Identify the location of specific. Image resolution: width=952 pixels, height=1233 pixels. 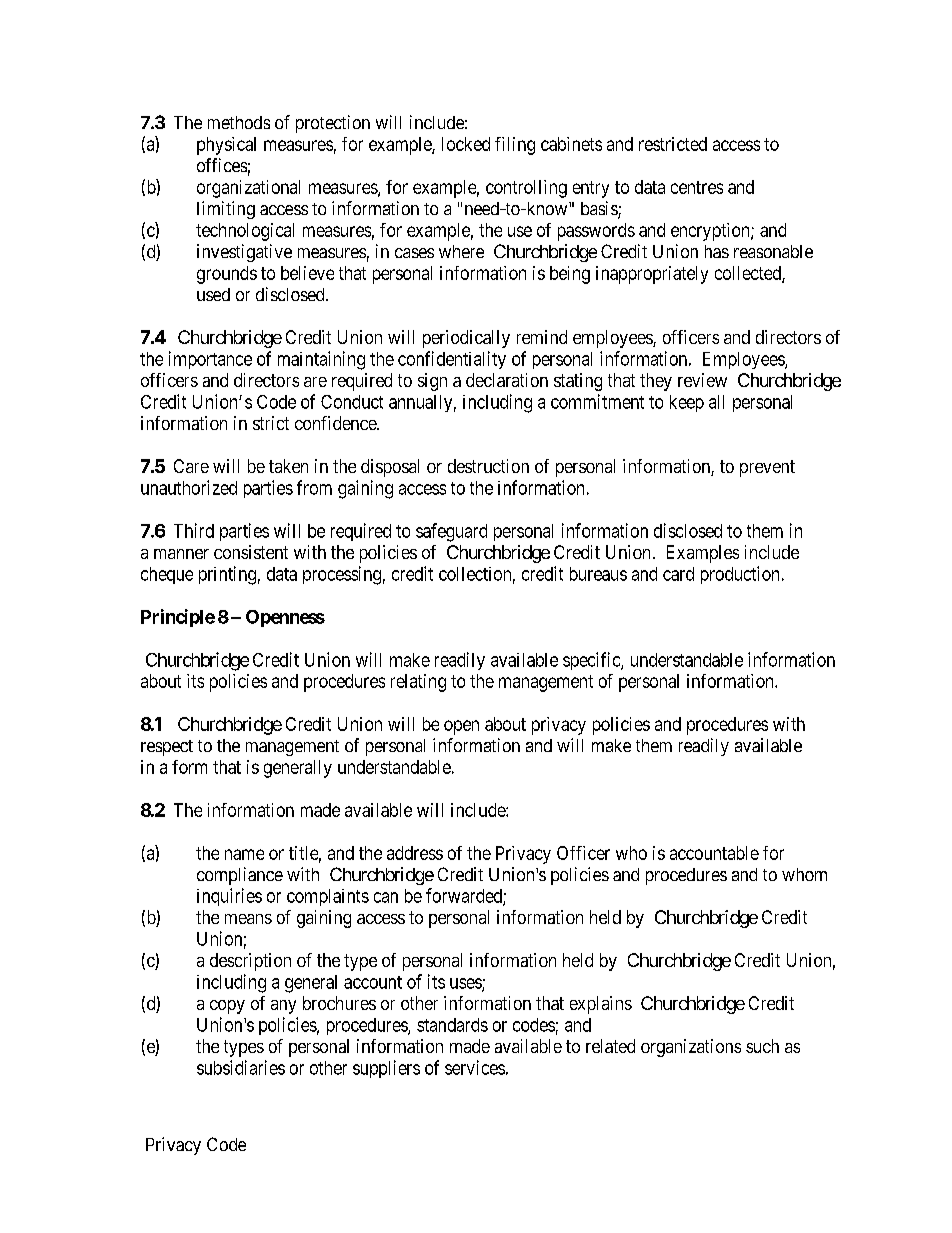
(592, 661).
